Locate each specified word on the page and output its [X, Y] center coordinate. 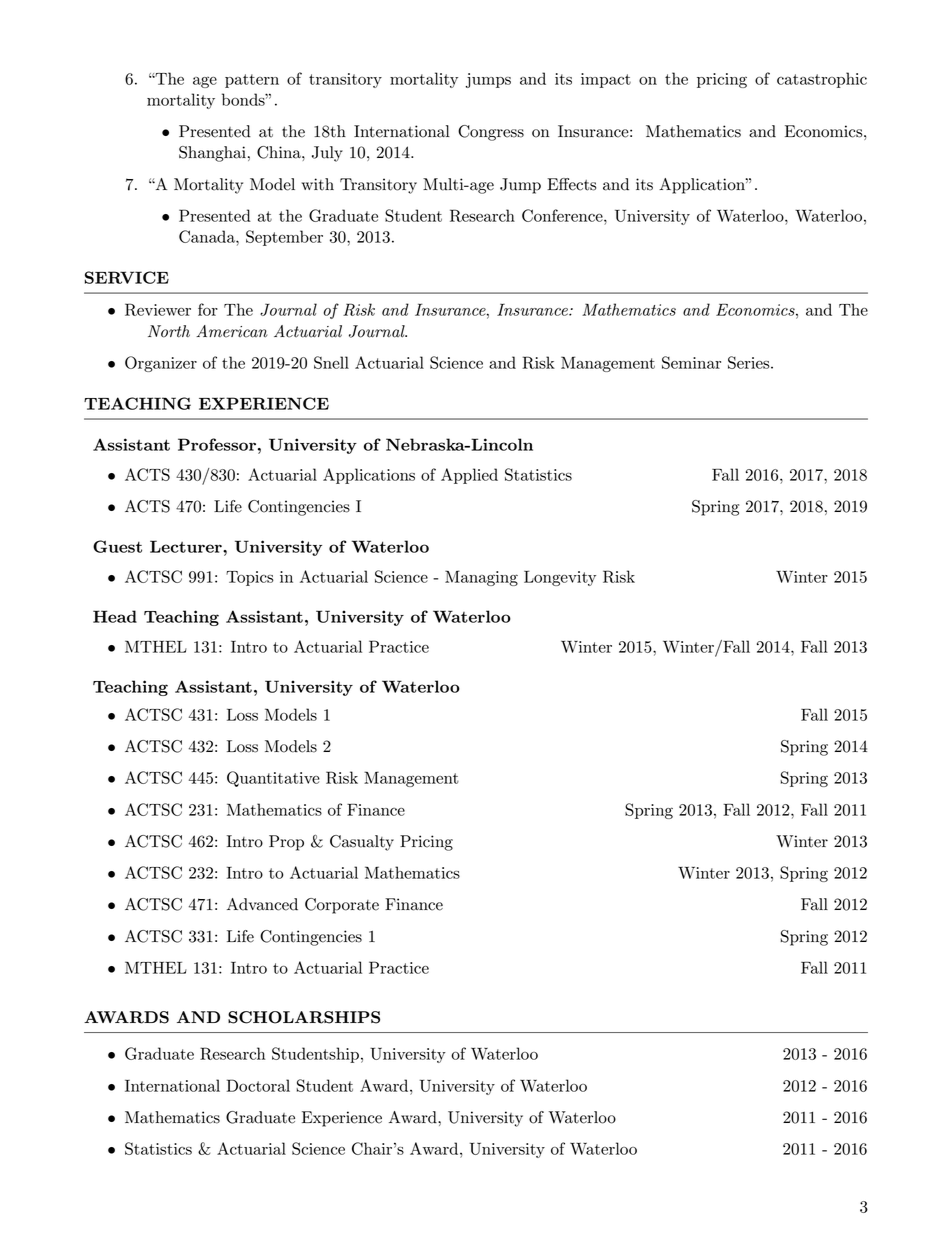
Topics [250, 578]
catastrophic [822, 80]
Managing [481, 578]
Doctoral [258, 1085]
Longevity [560, 578]
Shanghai [212, 154]
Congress [491, 133]
